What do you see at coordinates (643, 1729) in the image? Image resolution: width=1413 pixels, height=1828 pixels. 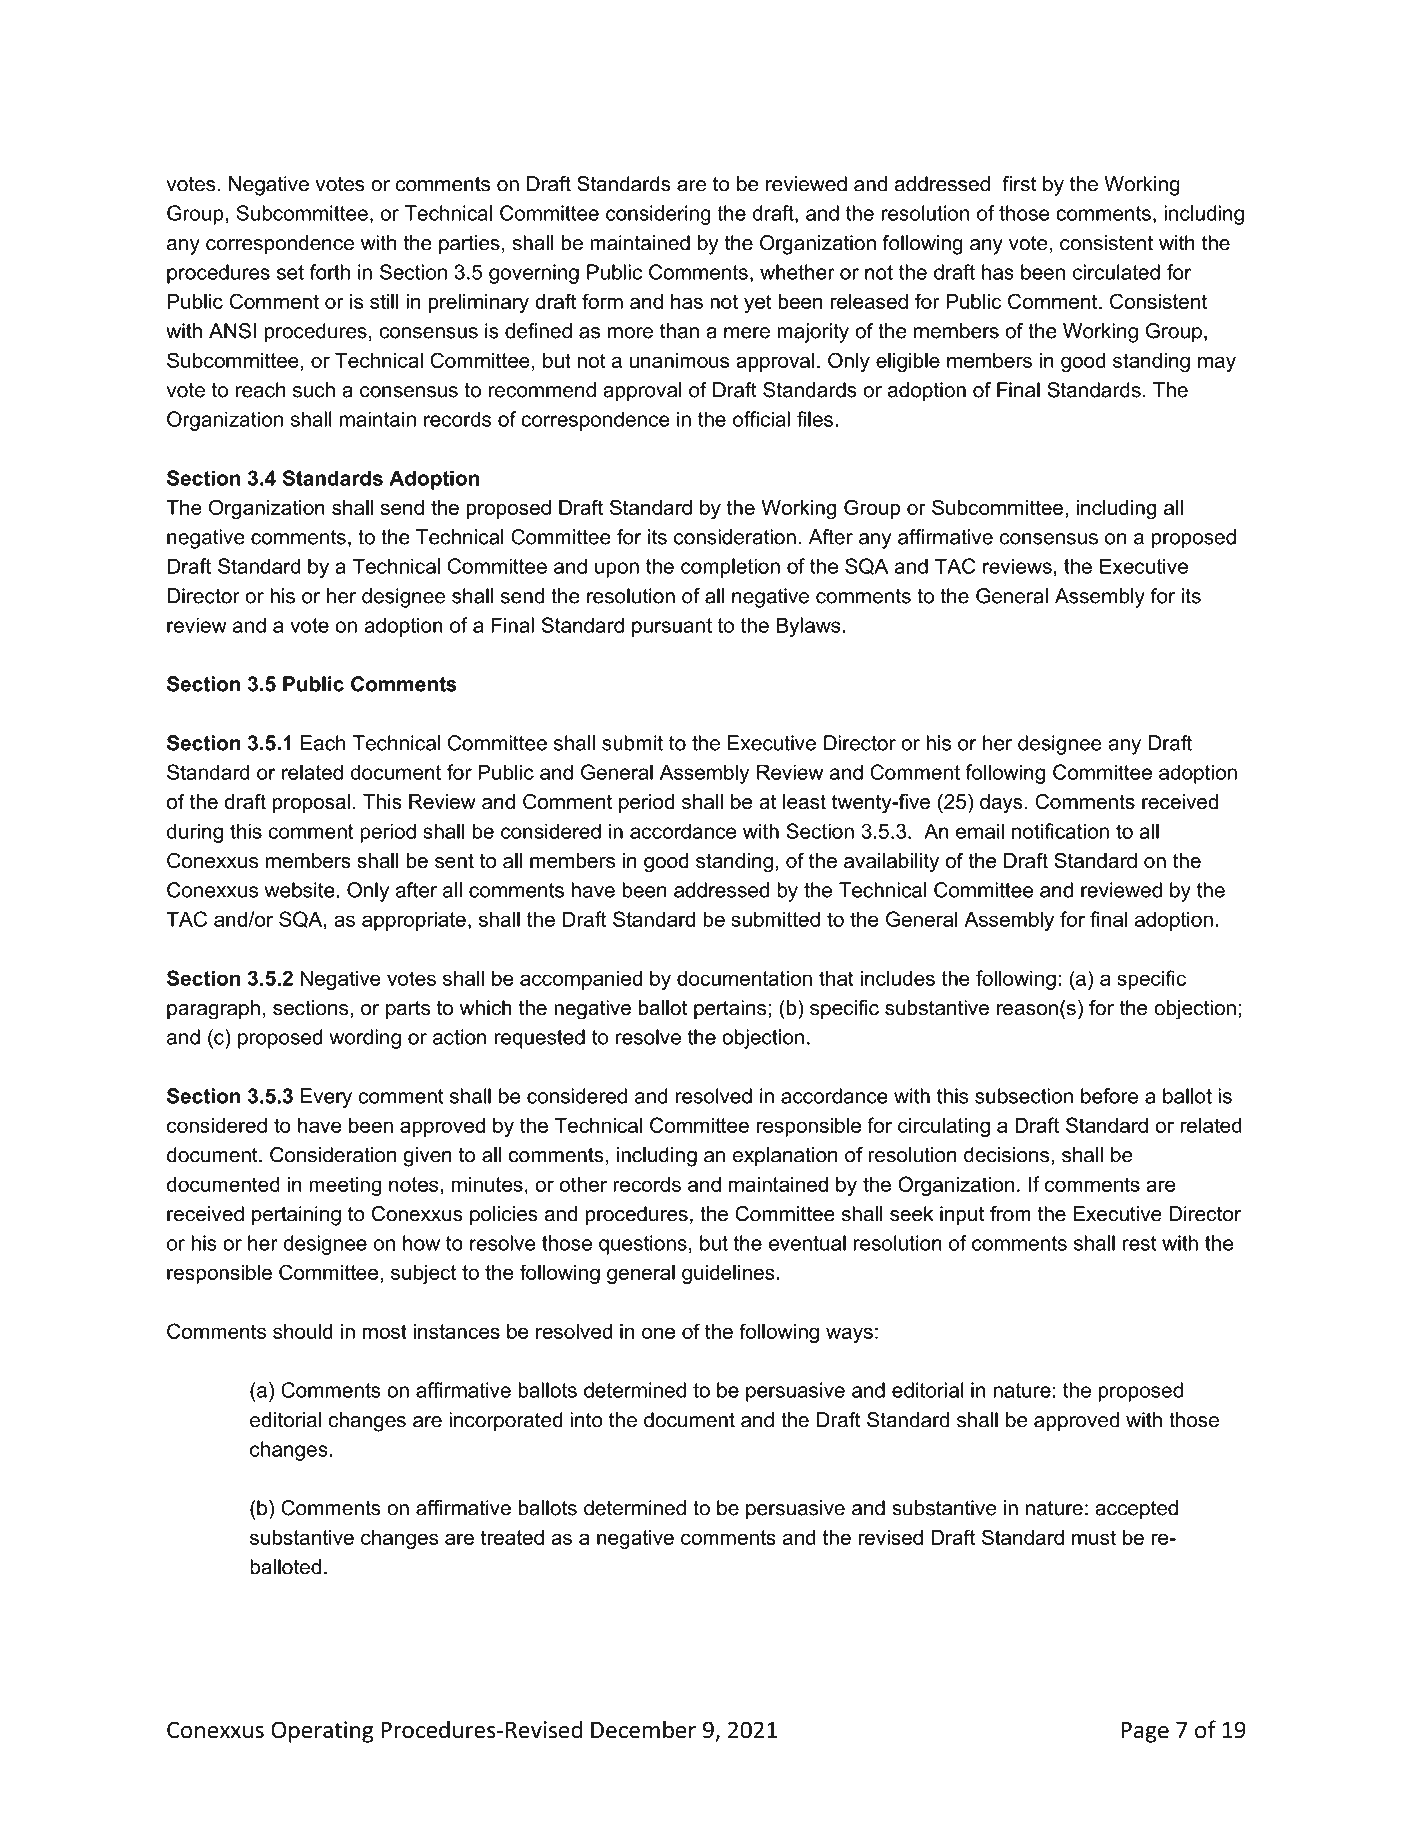 I see `December` at bounding box center [643, 1729].
